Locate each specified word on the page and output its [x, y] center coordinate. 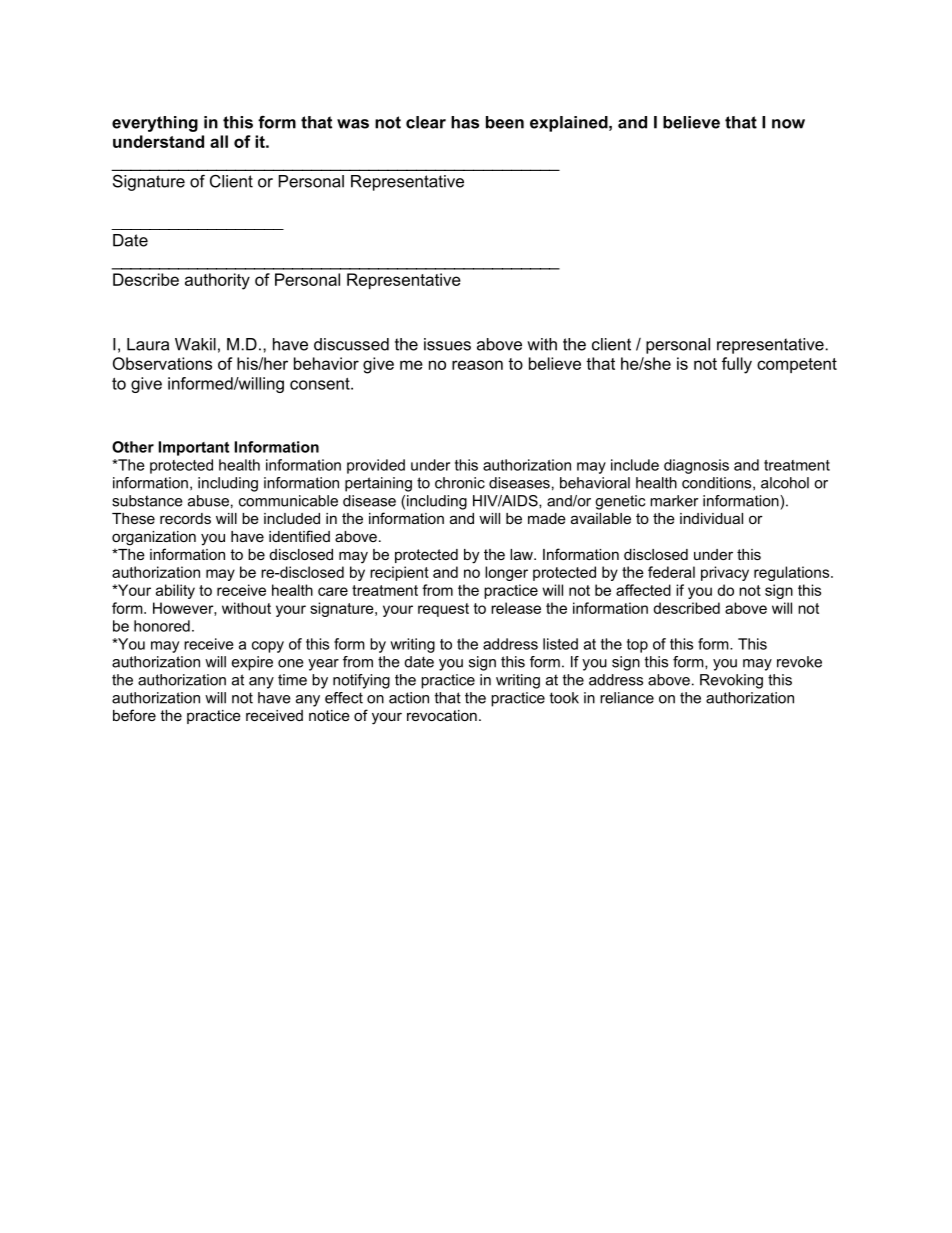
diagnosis [696, 466]
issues [447, 344]
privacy [725, 573]
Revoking [731, 681]
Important [194, 448]
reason [477, 365]
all [219, 141]
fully [737, 365]
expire [252, 663]
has [465, 122]
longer [506, 573]
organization [154, 538]
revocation [442, 715]
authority [217, 281]
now [788, 124]
